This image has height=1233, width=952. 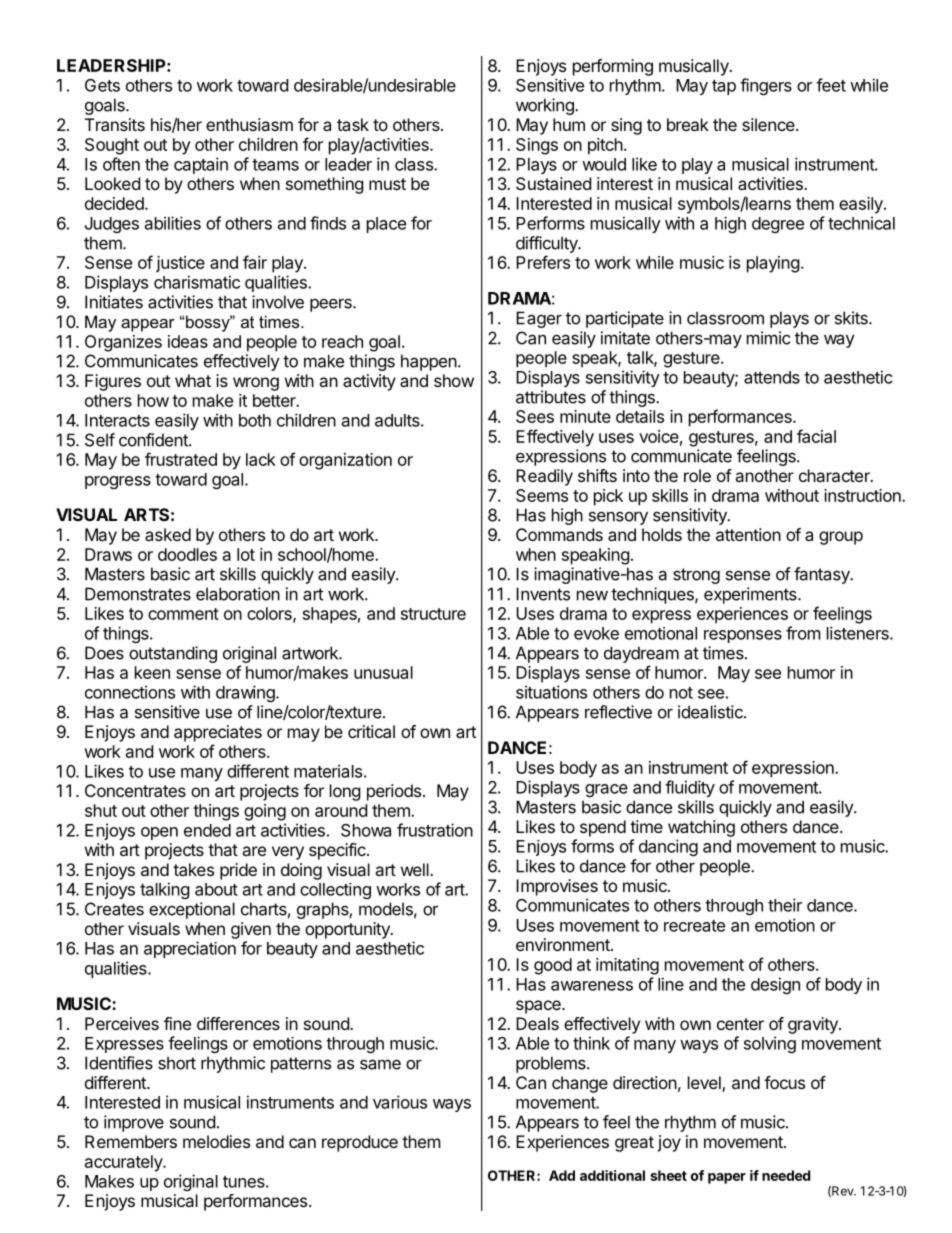 I want to click on comment, so click(x=183, y=614).
